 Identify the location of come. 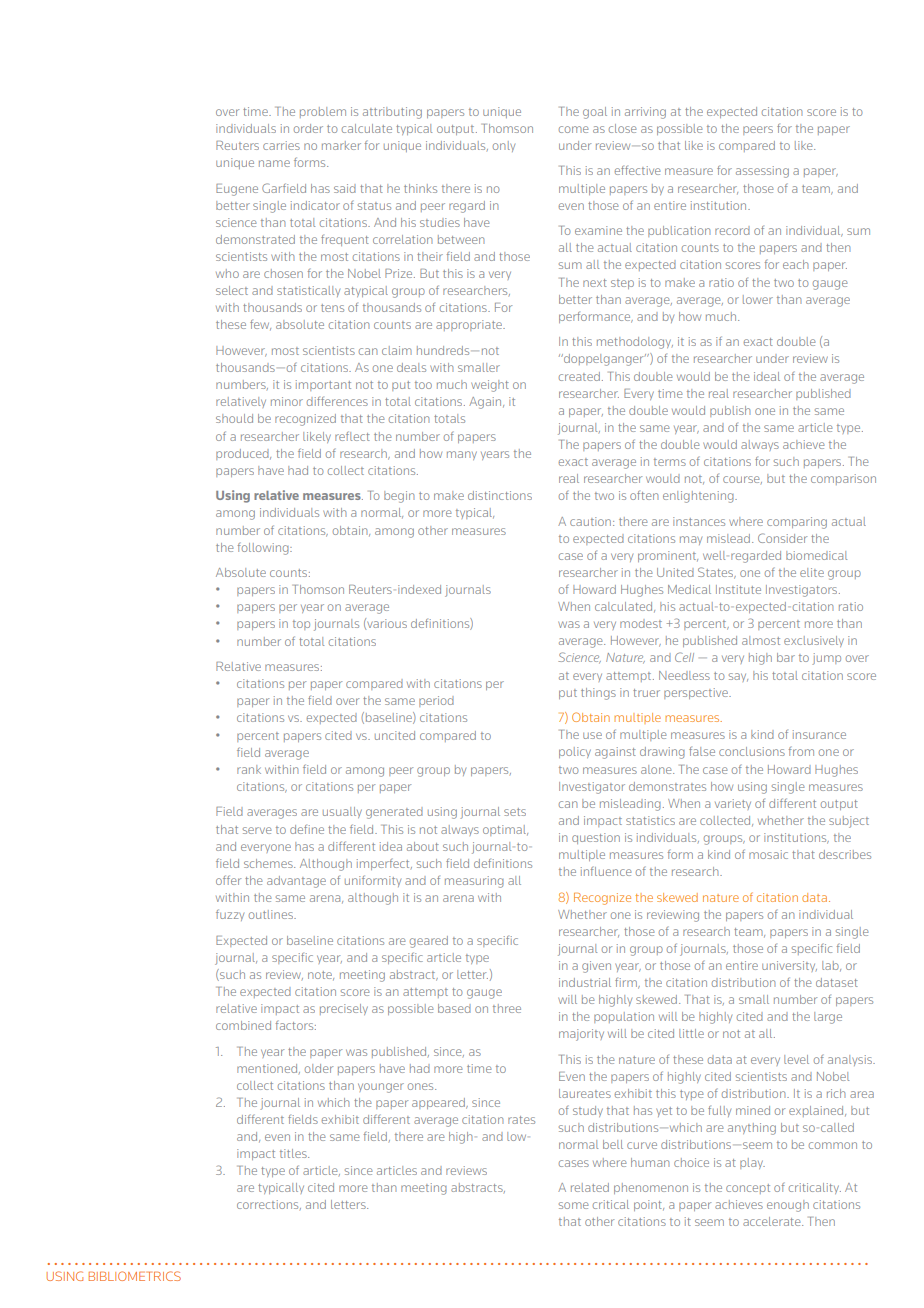
(574, 129).
